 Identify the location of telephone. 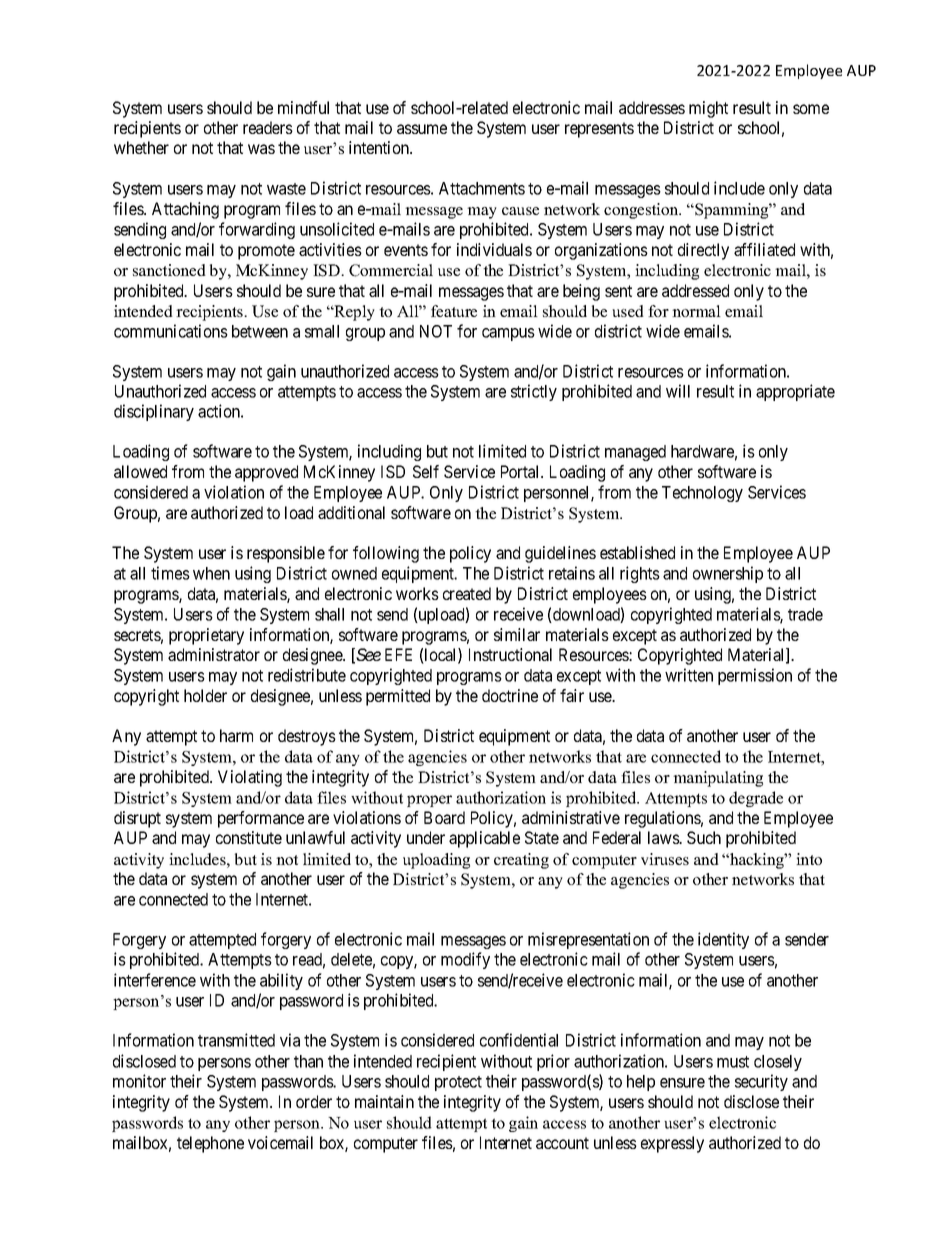
(210, 1144).
